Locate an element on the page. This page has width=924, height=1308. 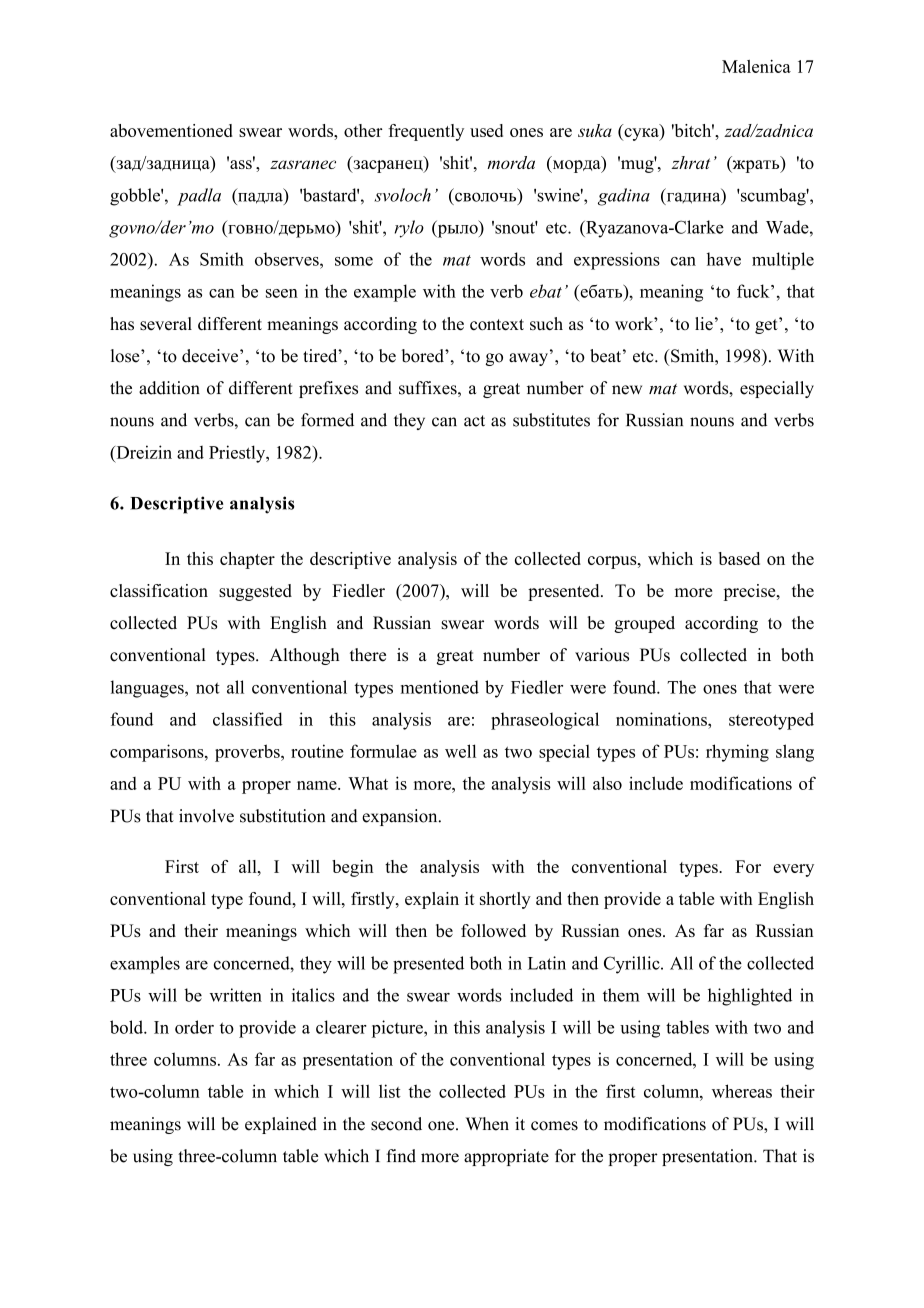
used is located at coordinates (486, 130).
